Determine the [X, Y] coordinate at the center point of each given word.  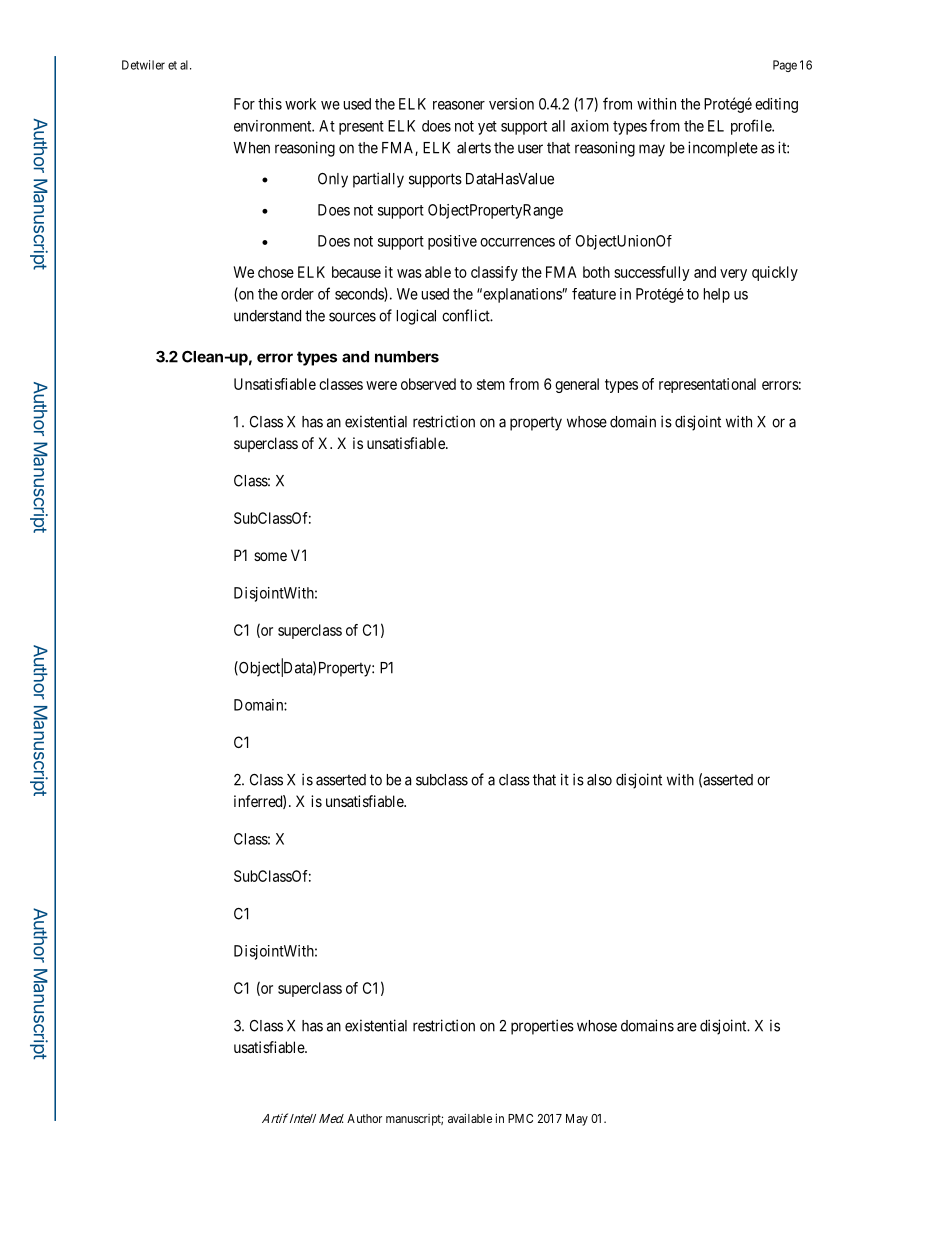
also [599, 780]
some [270, 556]
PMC [520, 1118]
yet [487, 128]
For [244, 104]
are [687, 1027]
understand [267, 316]
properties [542, 1027]
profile [752, 127]
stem [491, 384]
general [577, 385]
